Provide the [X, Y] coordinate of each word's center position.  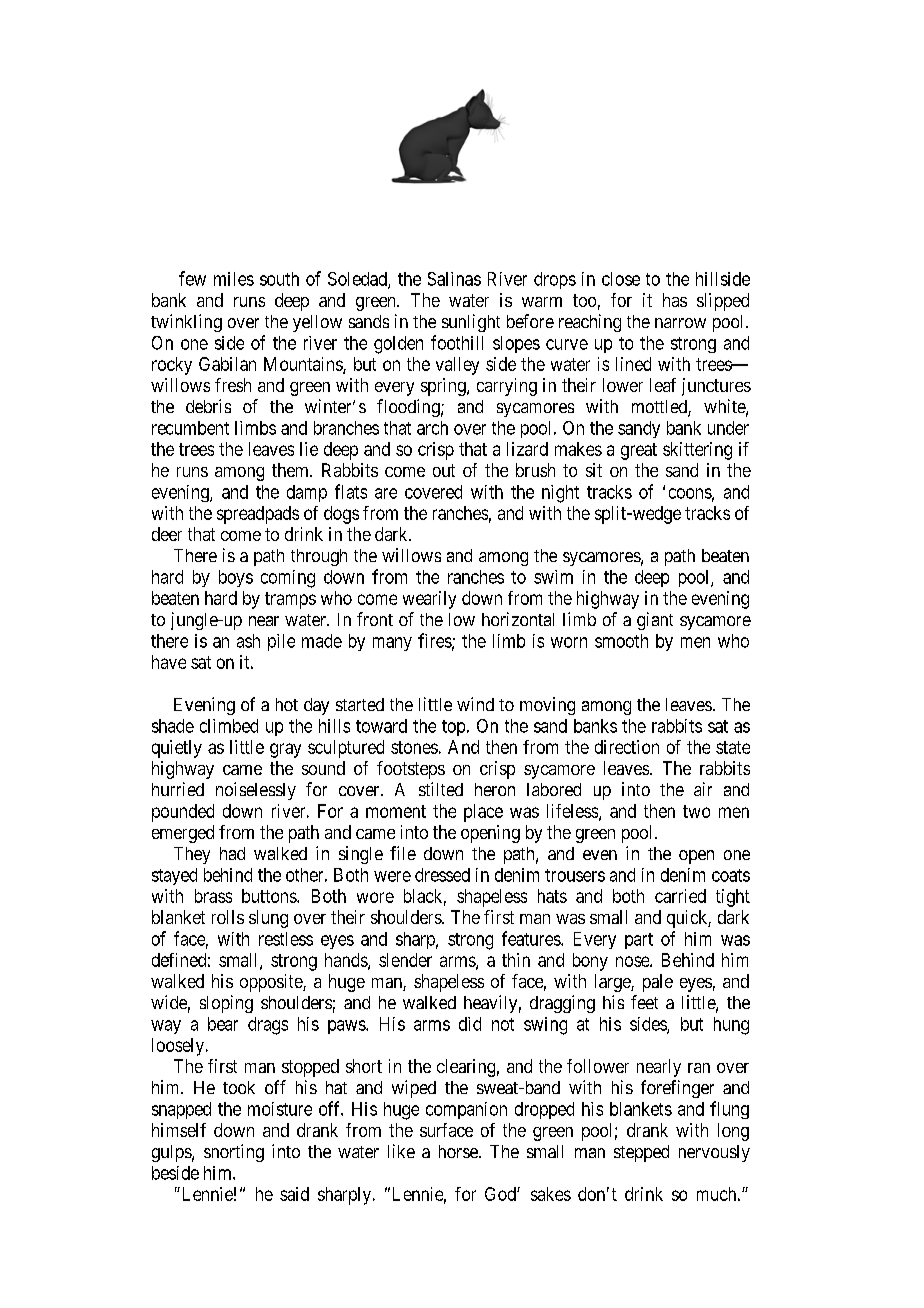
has [675, 300]
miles [234, 279]
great [639, 451]
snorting [234, 1153]
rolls [228, 917]
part [639, 941]
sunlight [471, 323]
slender [405, 960]
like [401, 1151]
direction [627, 747]
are [386, 493]
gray [285, 750]
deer [167, 534]
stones [414, 747]
